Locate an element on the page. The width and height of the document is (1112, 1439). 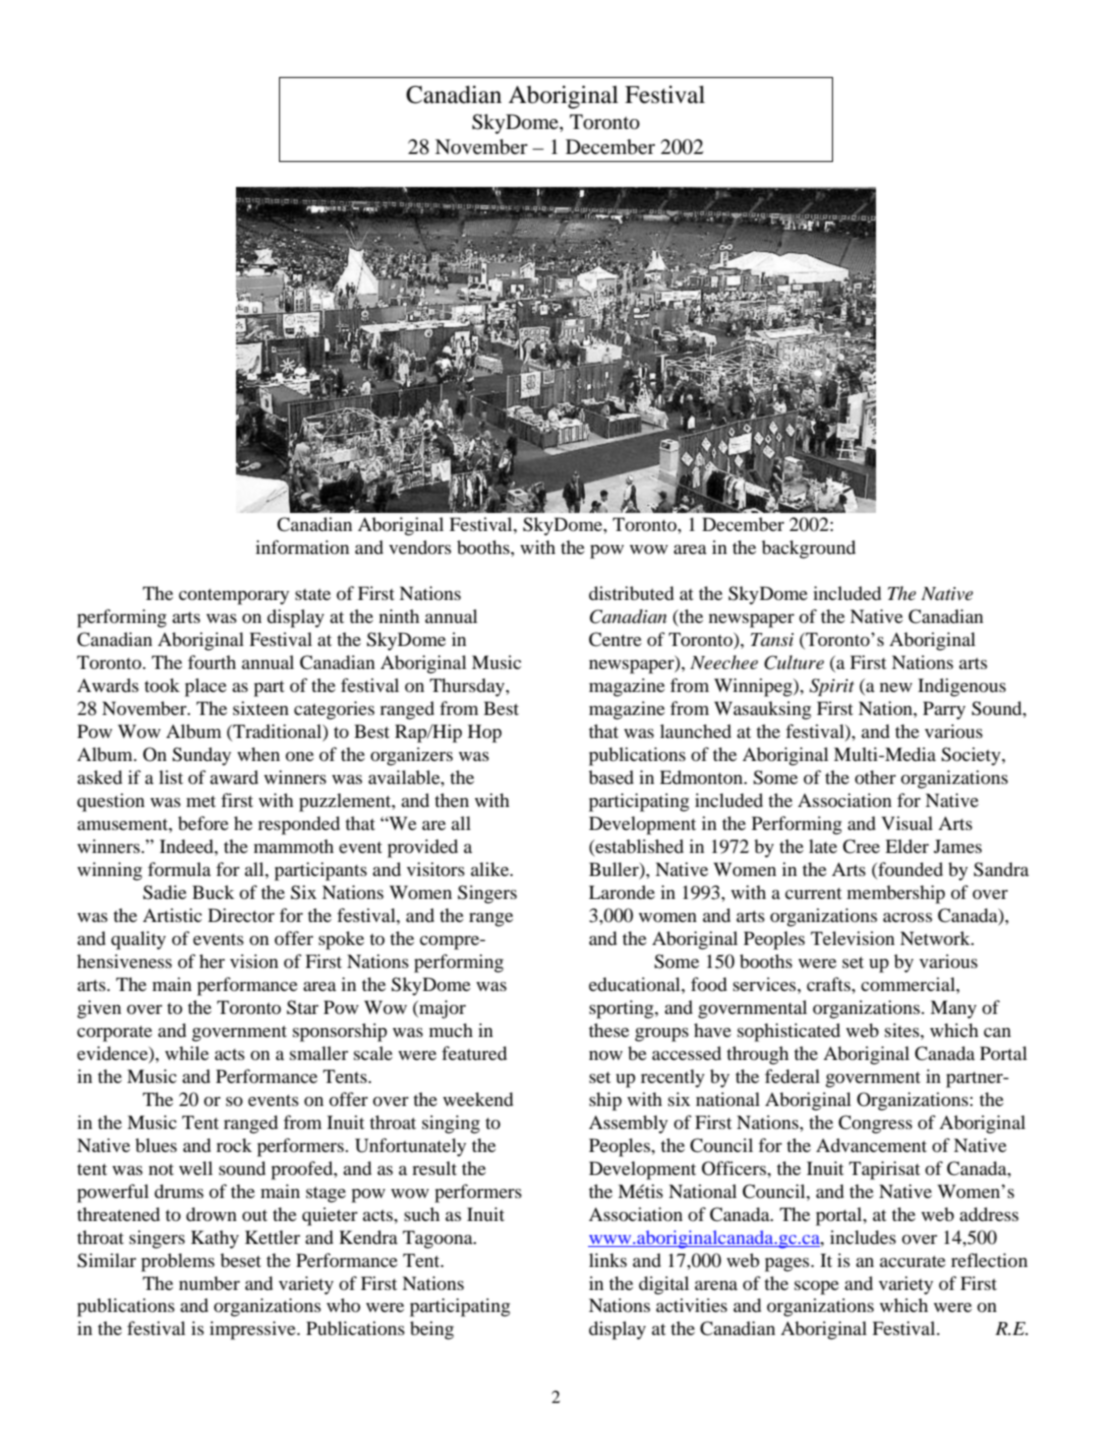
number is located at coordinates (209, 1283).
